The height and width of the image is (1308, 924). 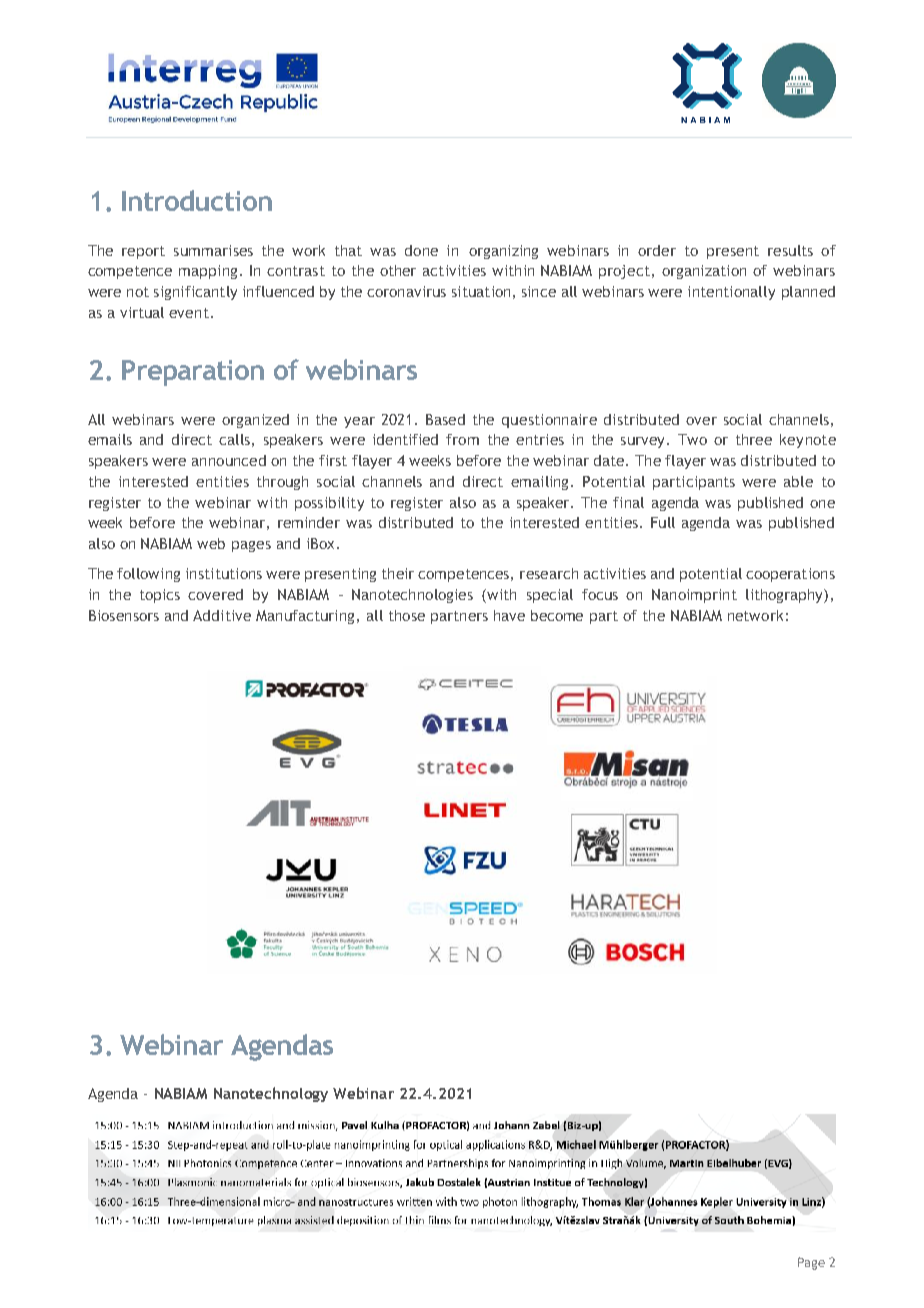 What do you see at coordinates (222, 615) in the image?
I see `Additive` at bounding box center [222, 615].
